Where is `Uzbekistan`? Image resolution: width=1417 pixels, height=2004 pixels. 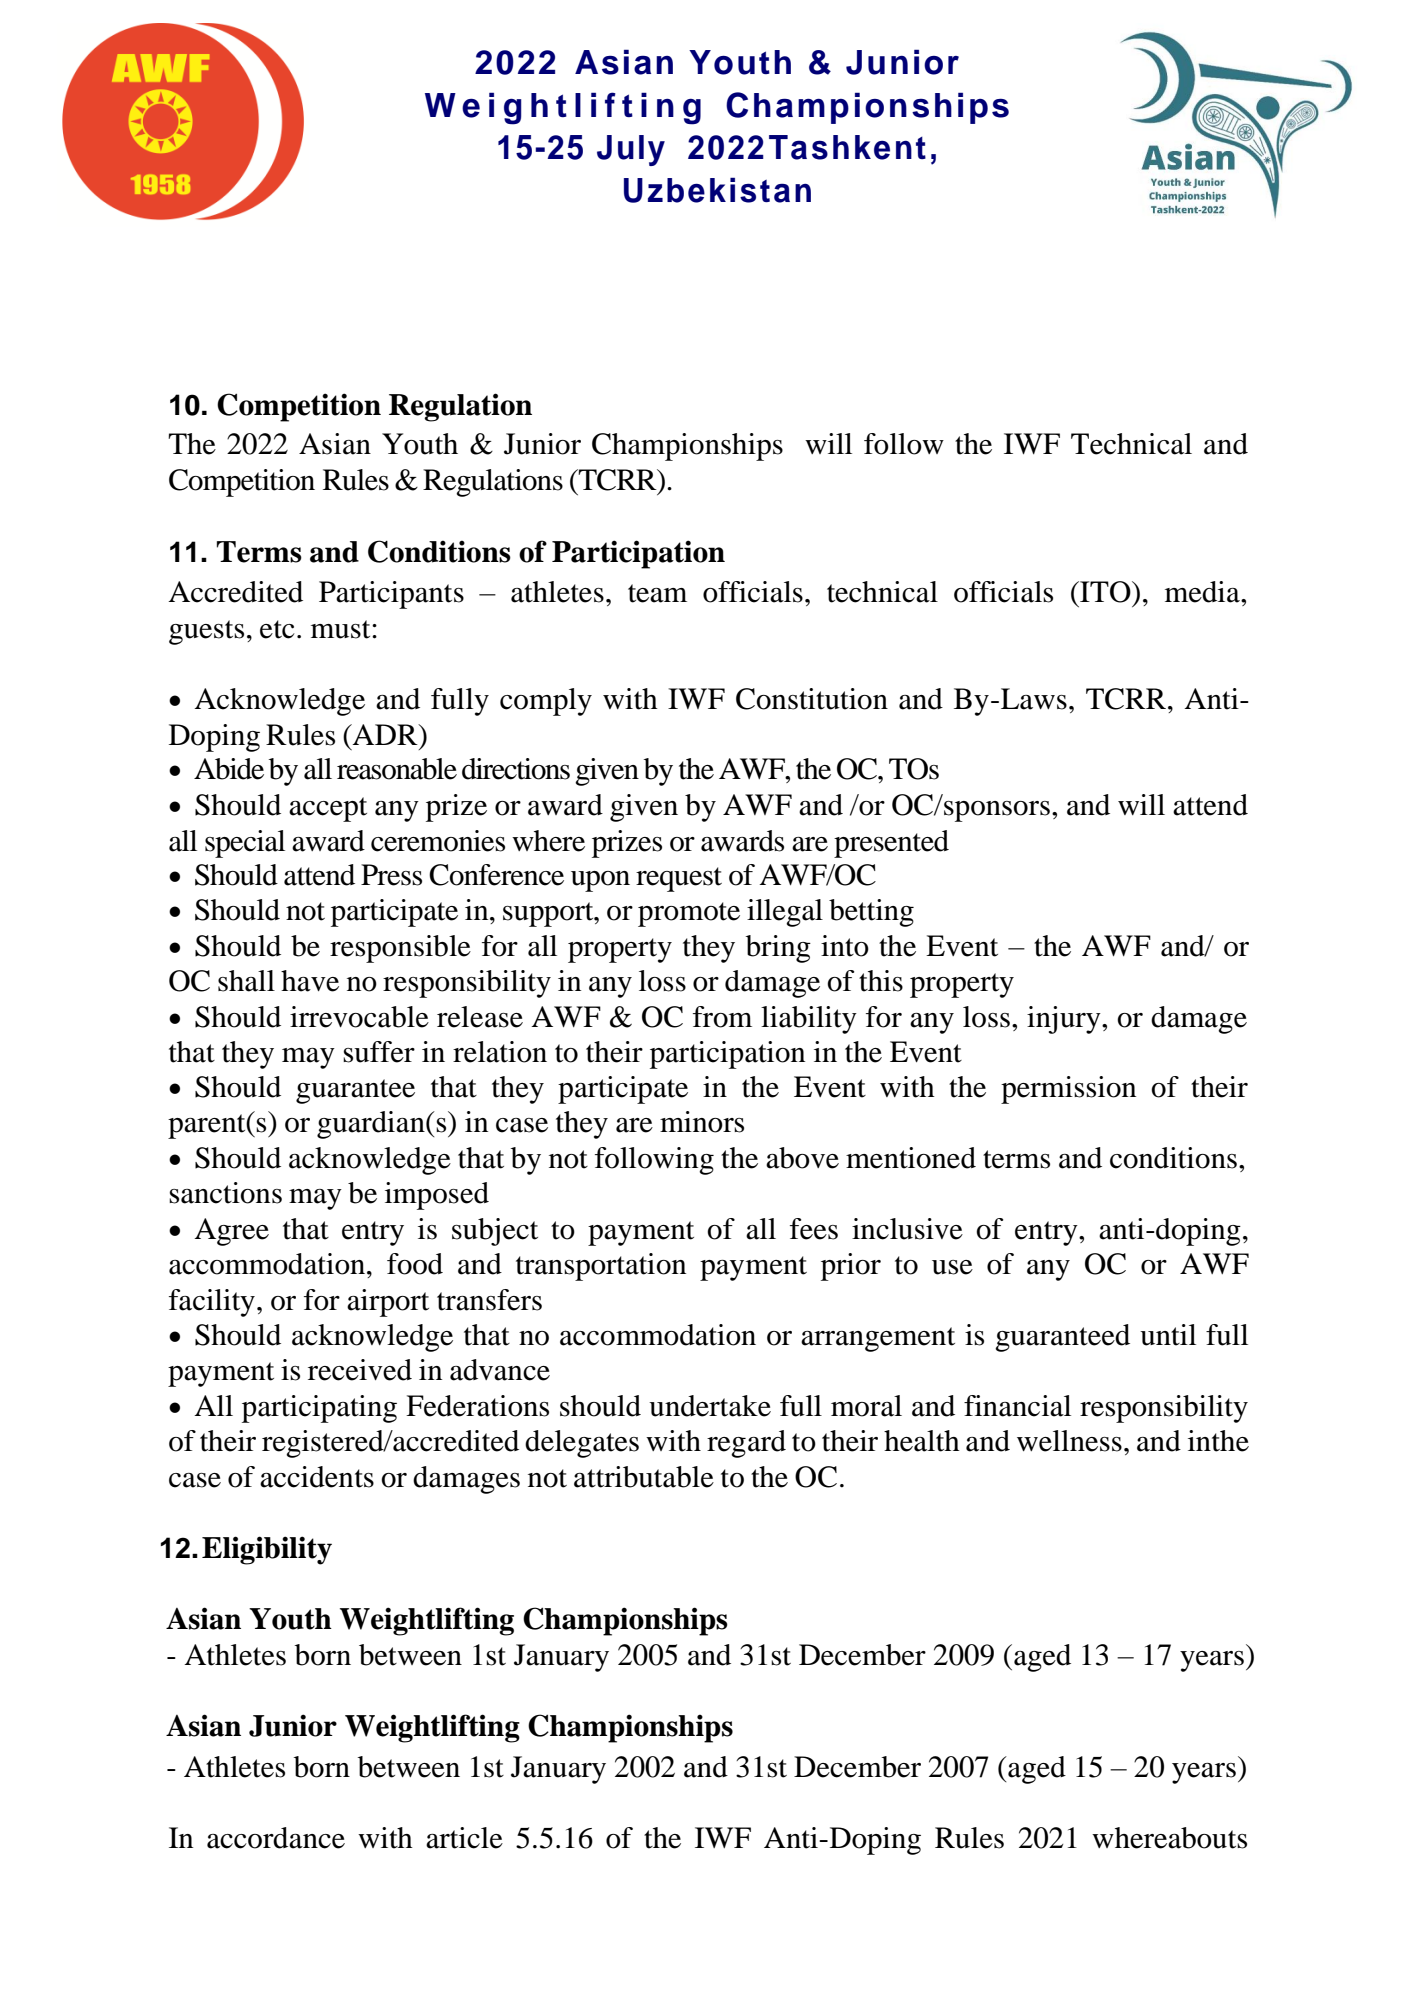
Uzbekistan is located at coordinates (717, 190).
